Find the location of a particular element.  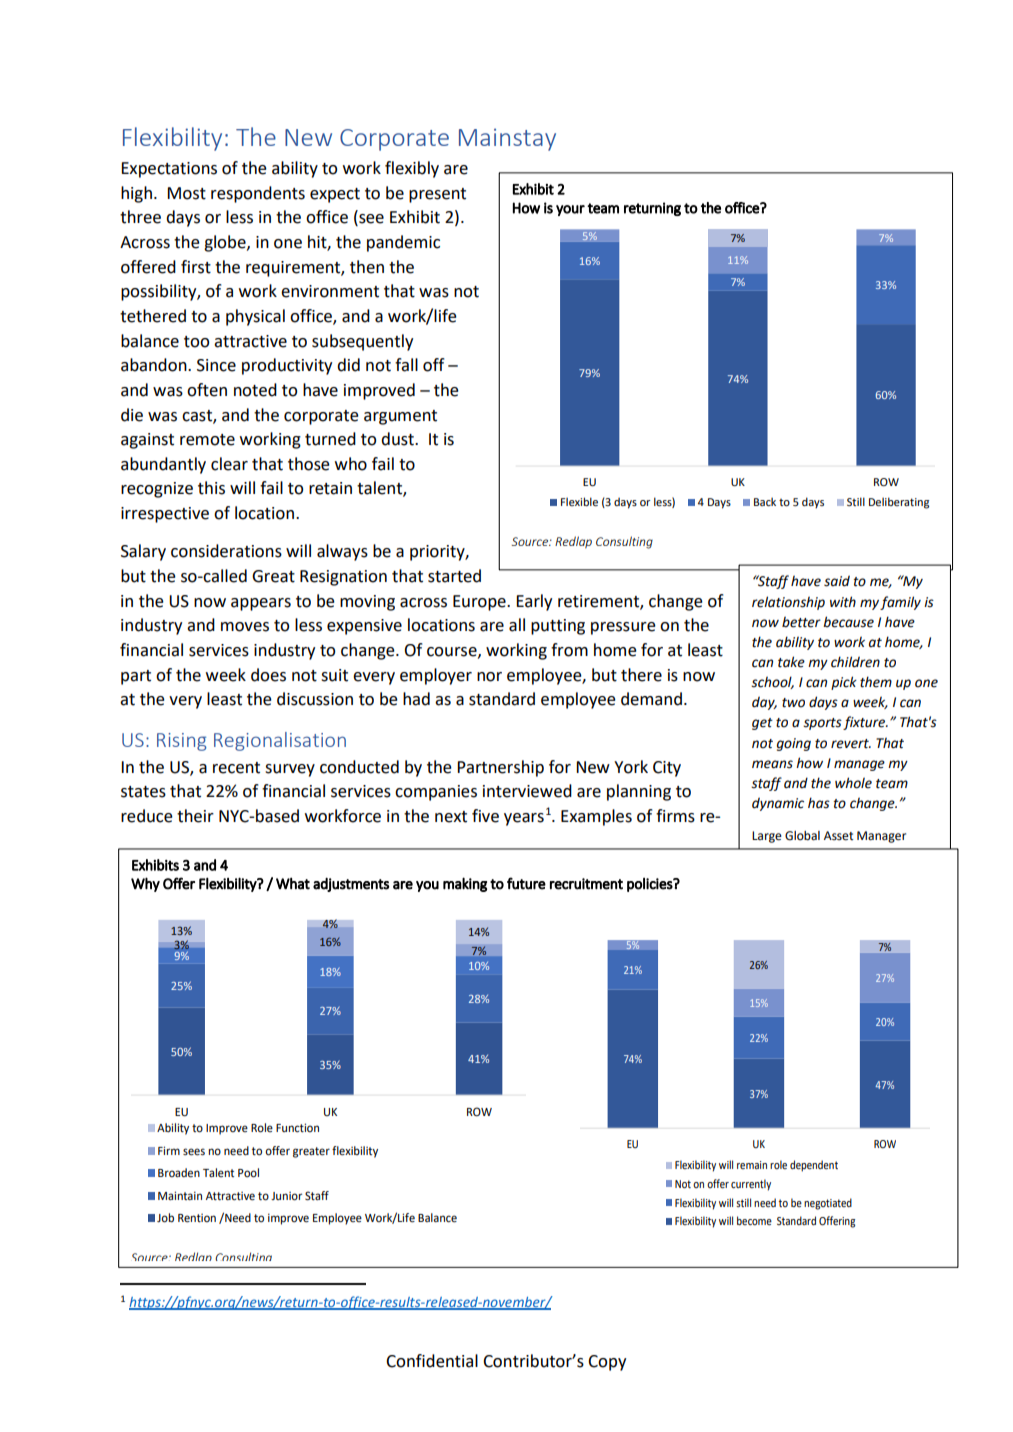

Early is located at coordinates (534, 602).
